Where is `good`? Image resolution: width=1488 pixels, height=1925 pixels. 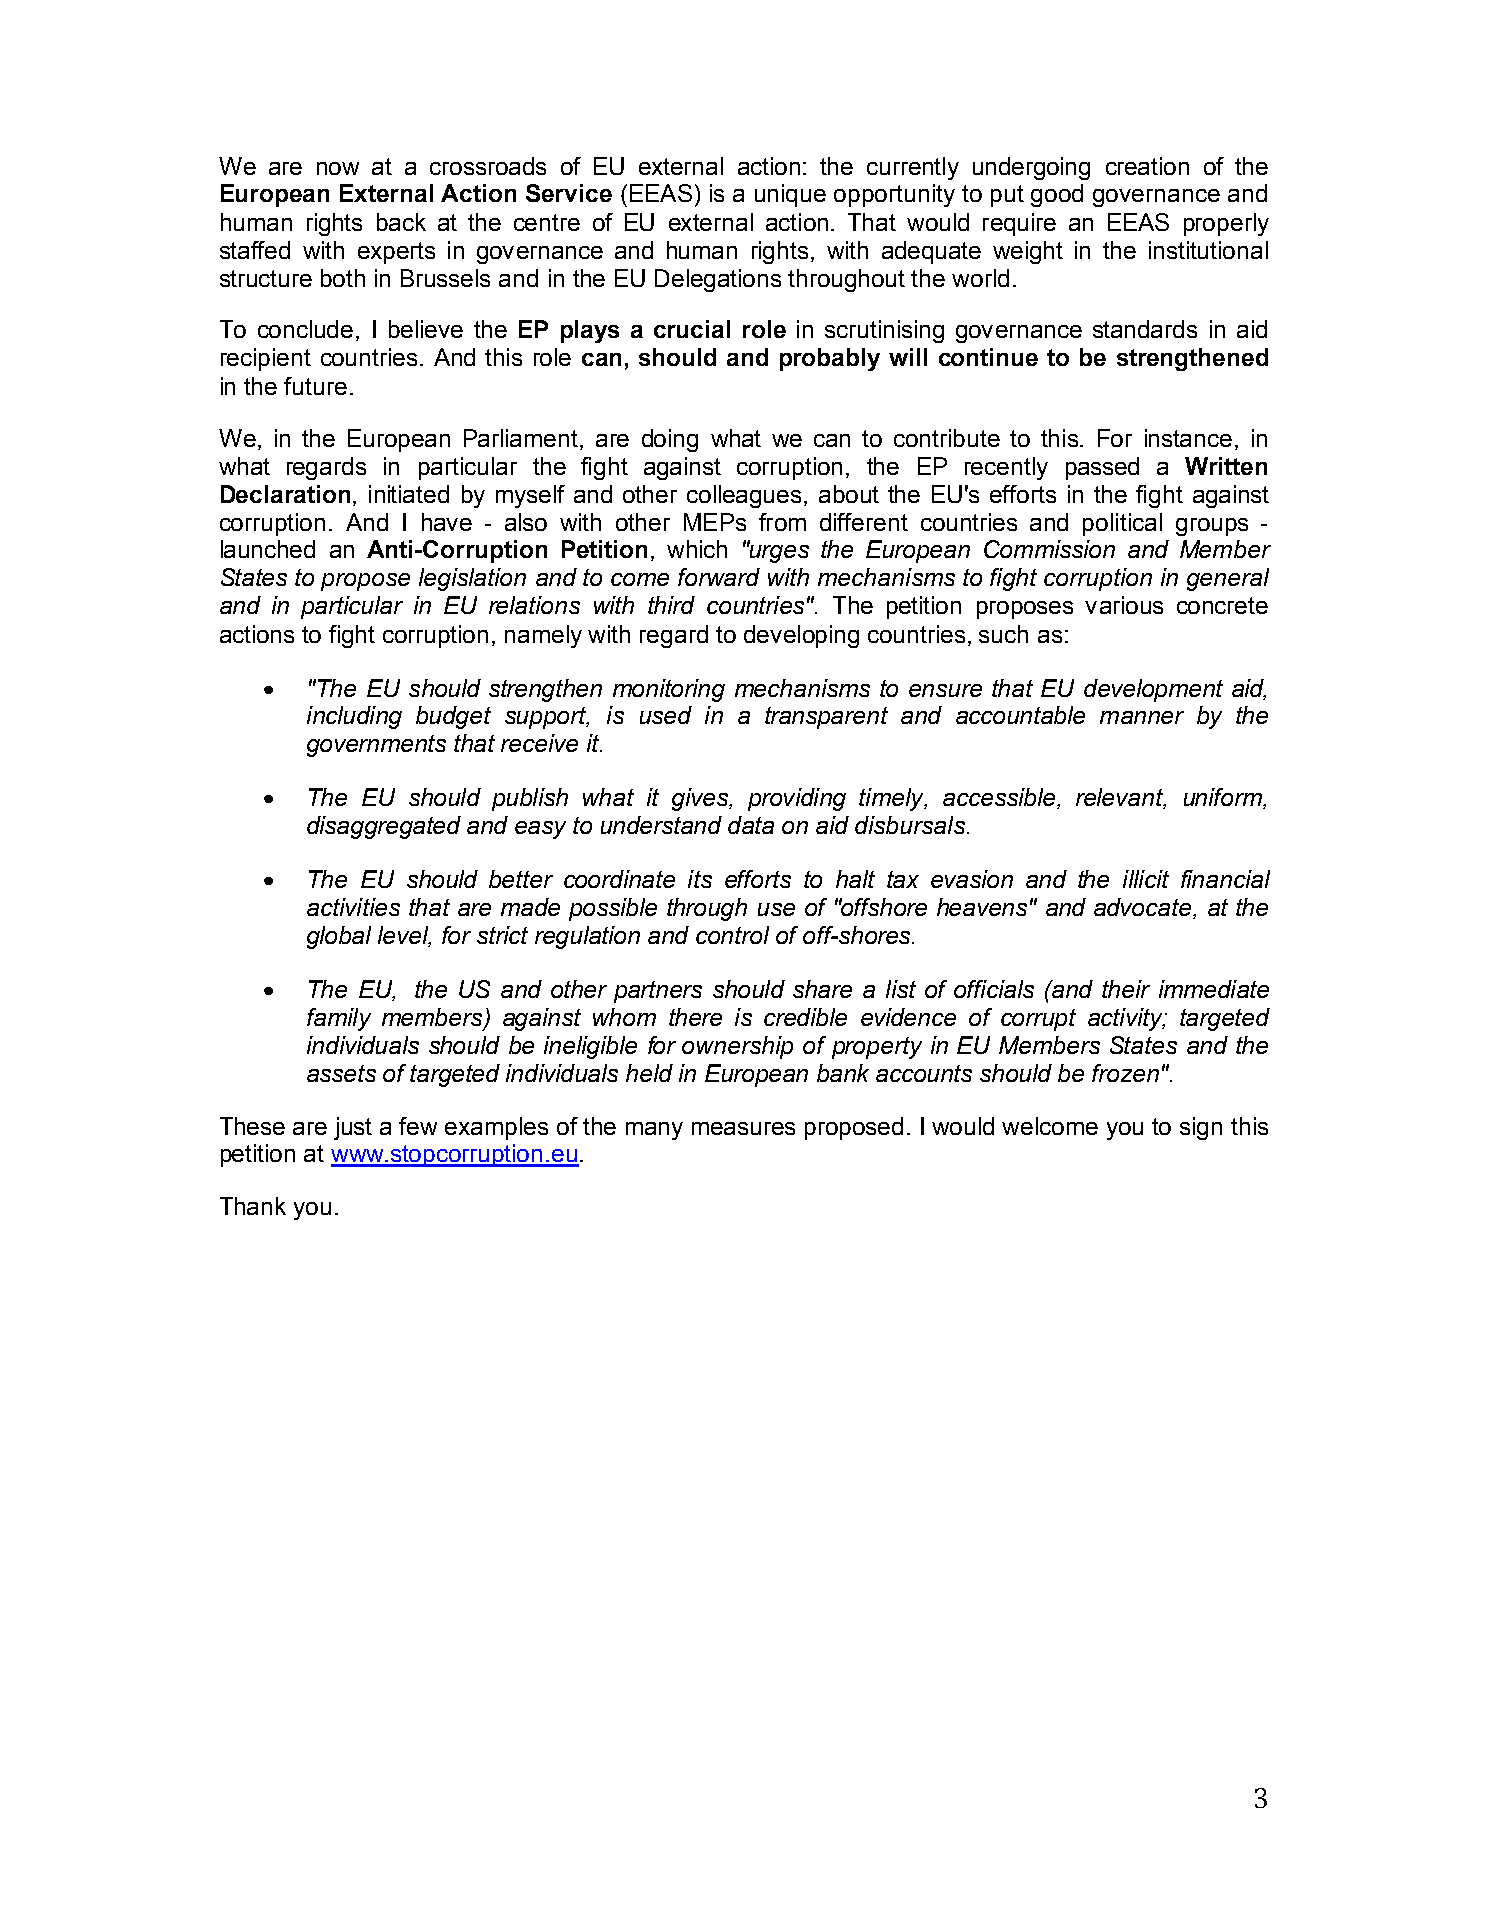
good is located at coordinates (1057, 195).
